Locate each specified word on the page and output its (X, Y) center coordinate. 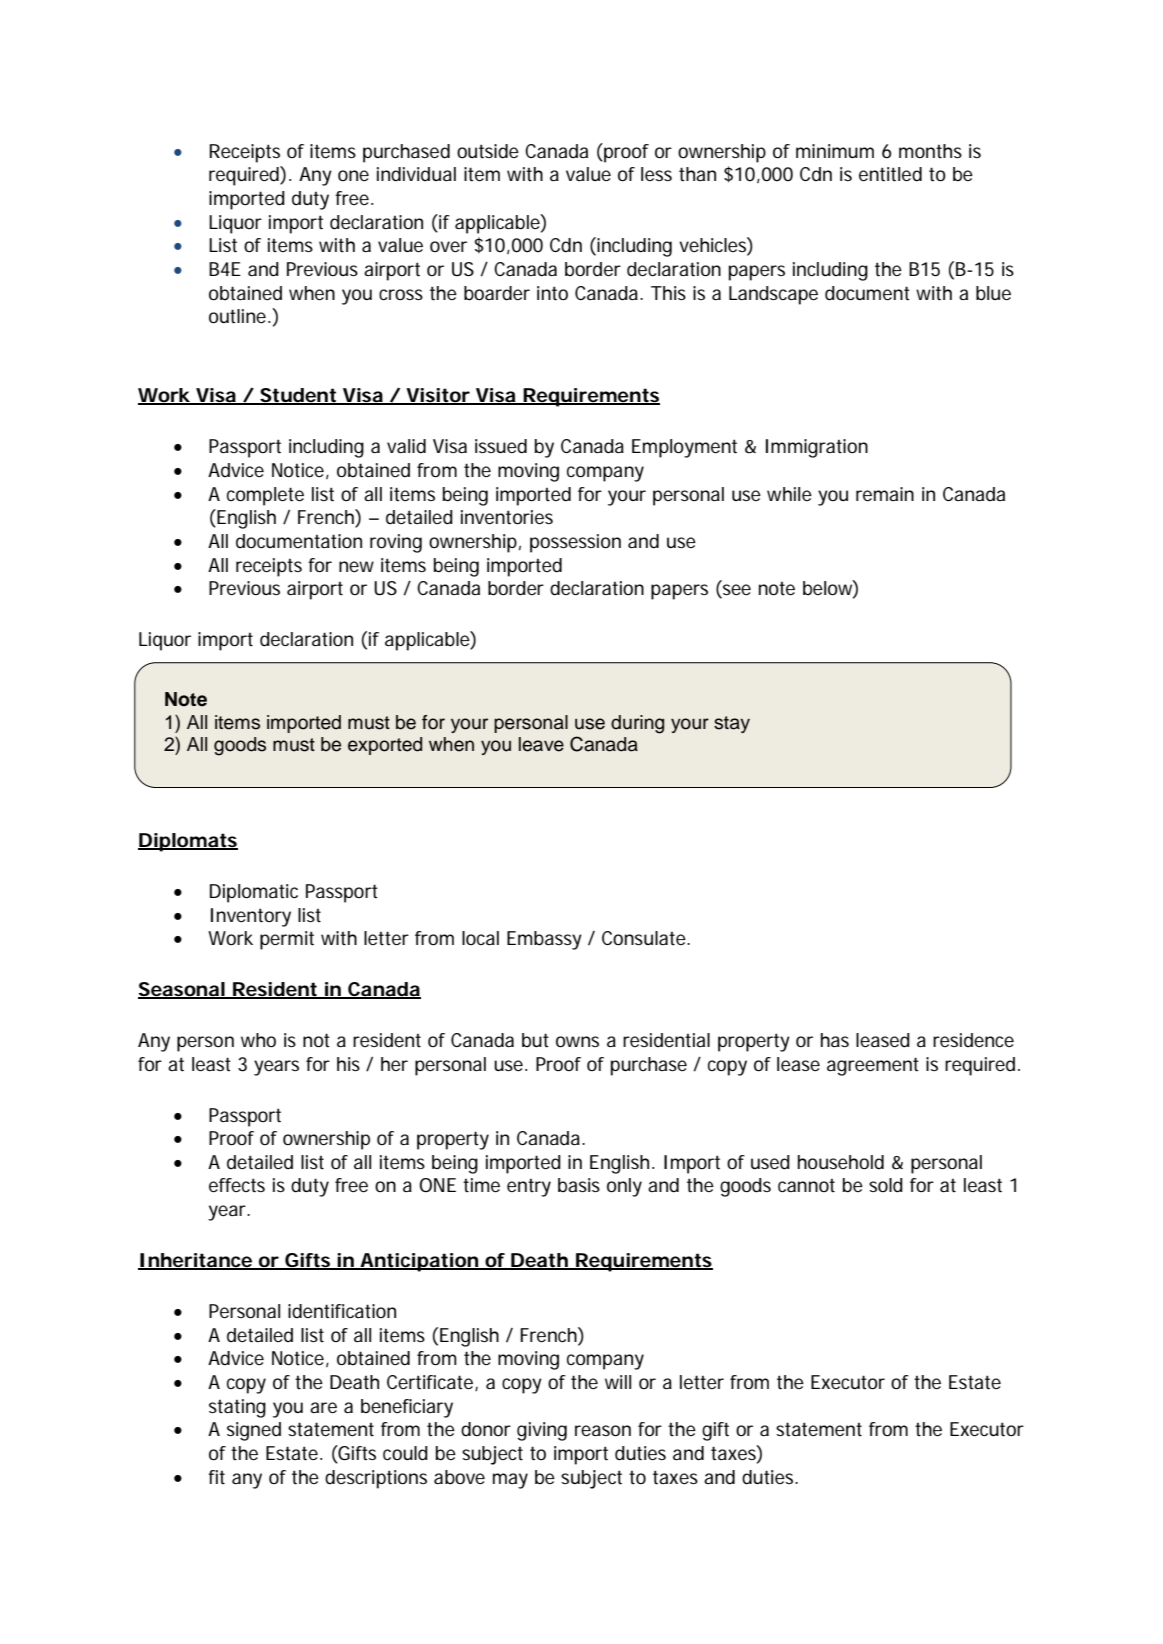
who (258, 1040)
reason (603, 1430)
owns (577, 1041)
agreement (873, 1066)
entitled (890, 174)
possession (575, 543)
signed (254, 1431)
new (356, 566)
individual (416, 174)
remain (885, 494)
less (656, 174)
